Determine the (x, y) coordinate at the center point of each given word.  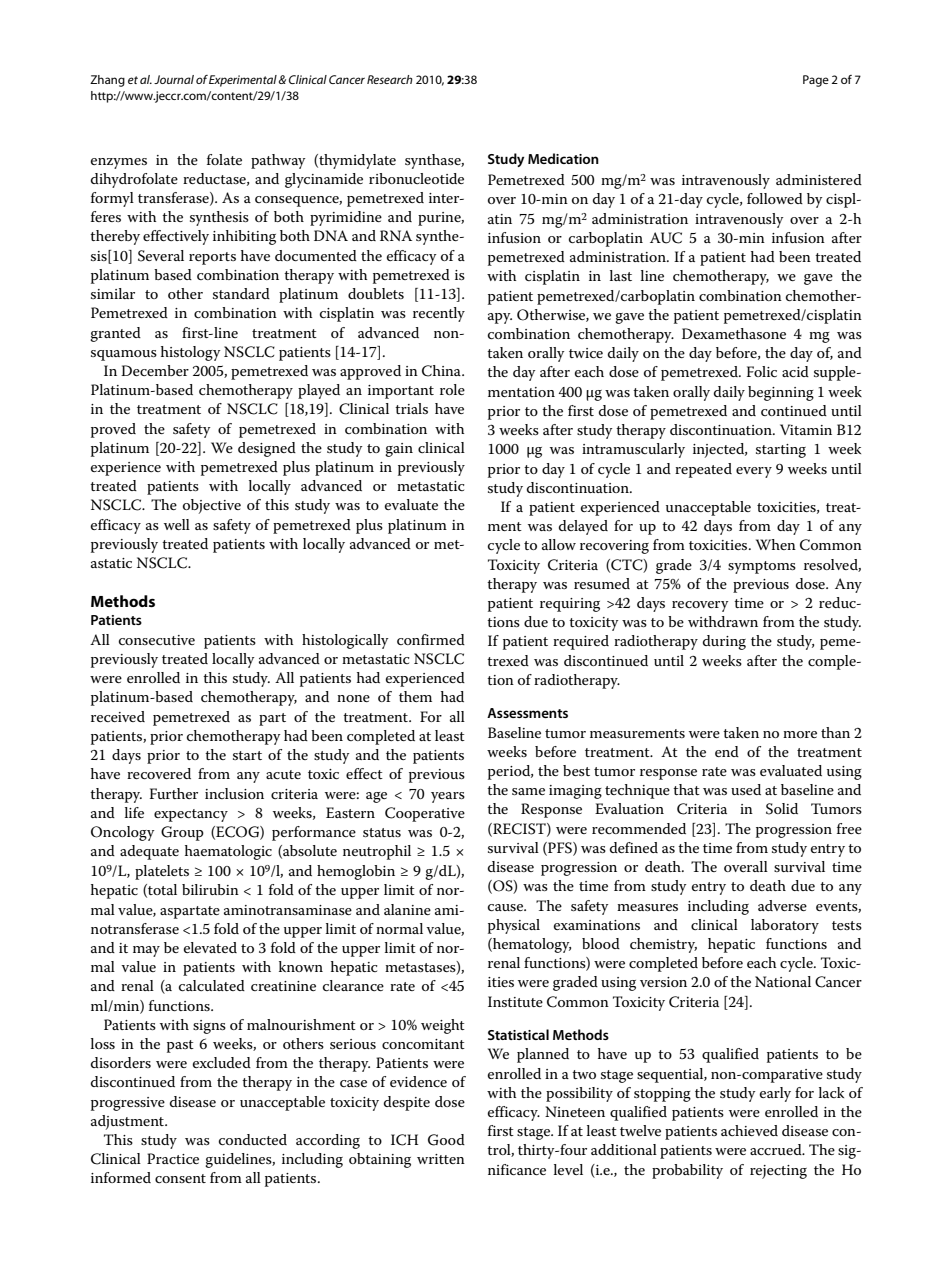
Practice (173, 1158)
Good (446, 1140)
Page (816, 81)
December (155, 370)
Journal (174, 79)
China (442, 371)
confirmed (431, 639)
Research (390, 79)
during (724, 642)
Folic (762, 371)
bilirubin (210, 889)
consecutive (157, 640)
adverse (782, 905)
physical (514, 926)
